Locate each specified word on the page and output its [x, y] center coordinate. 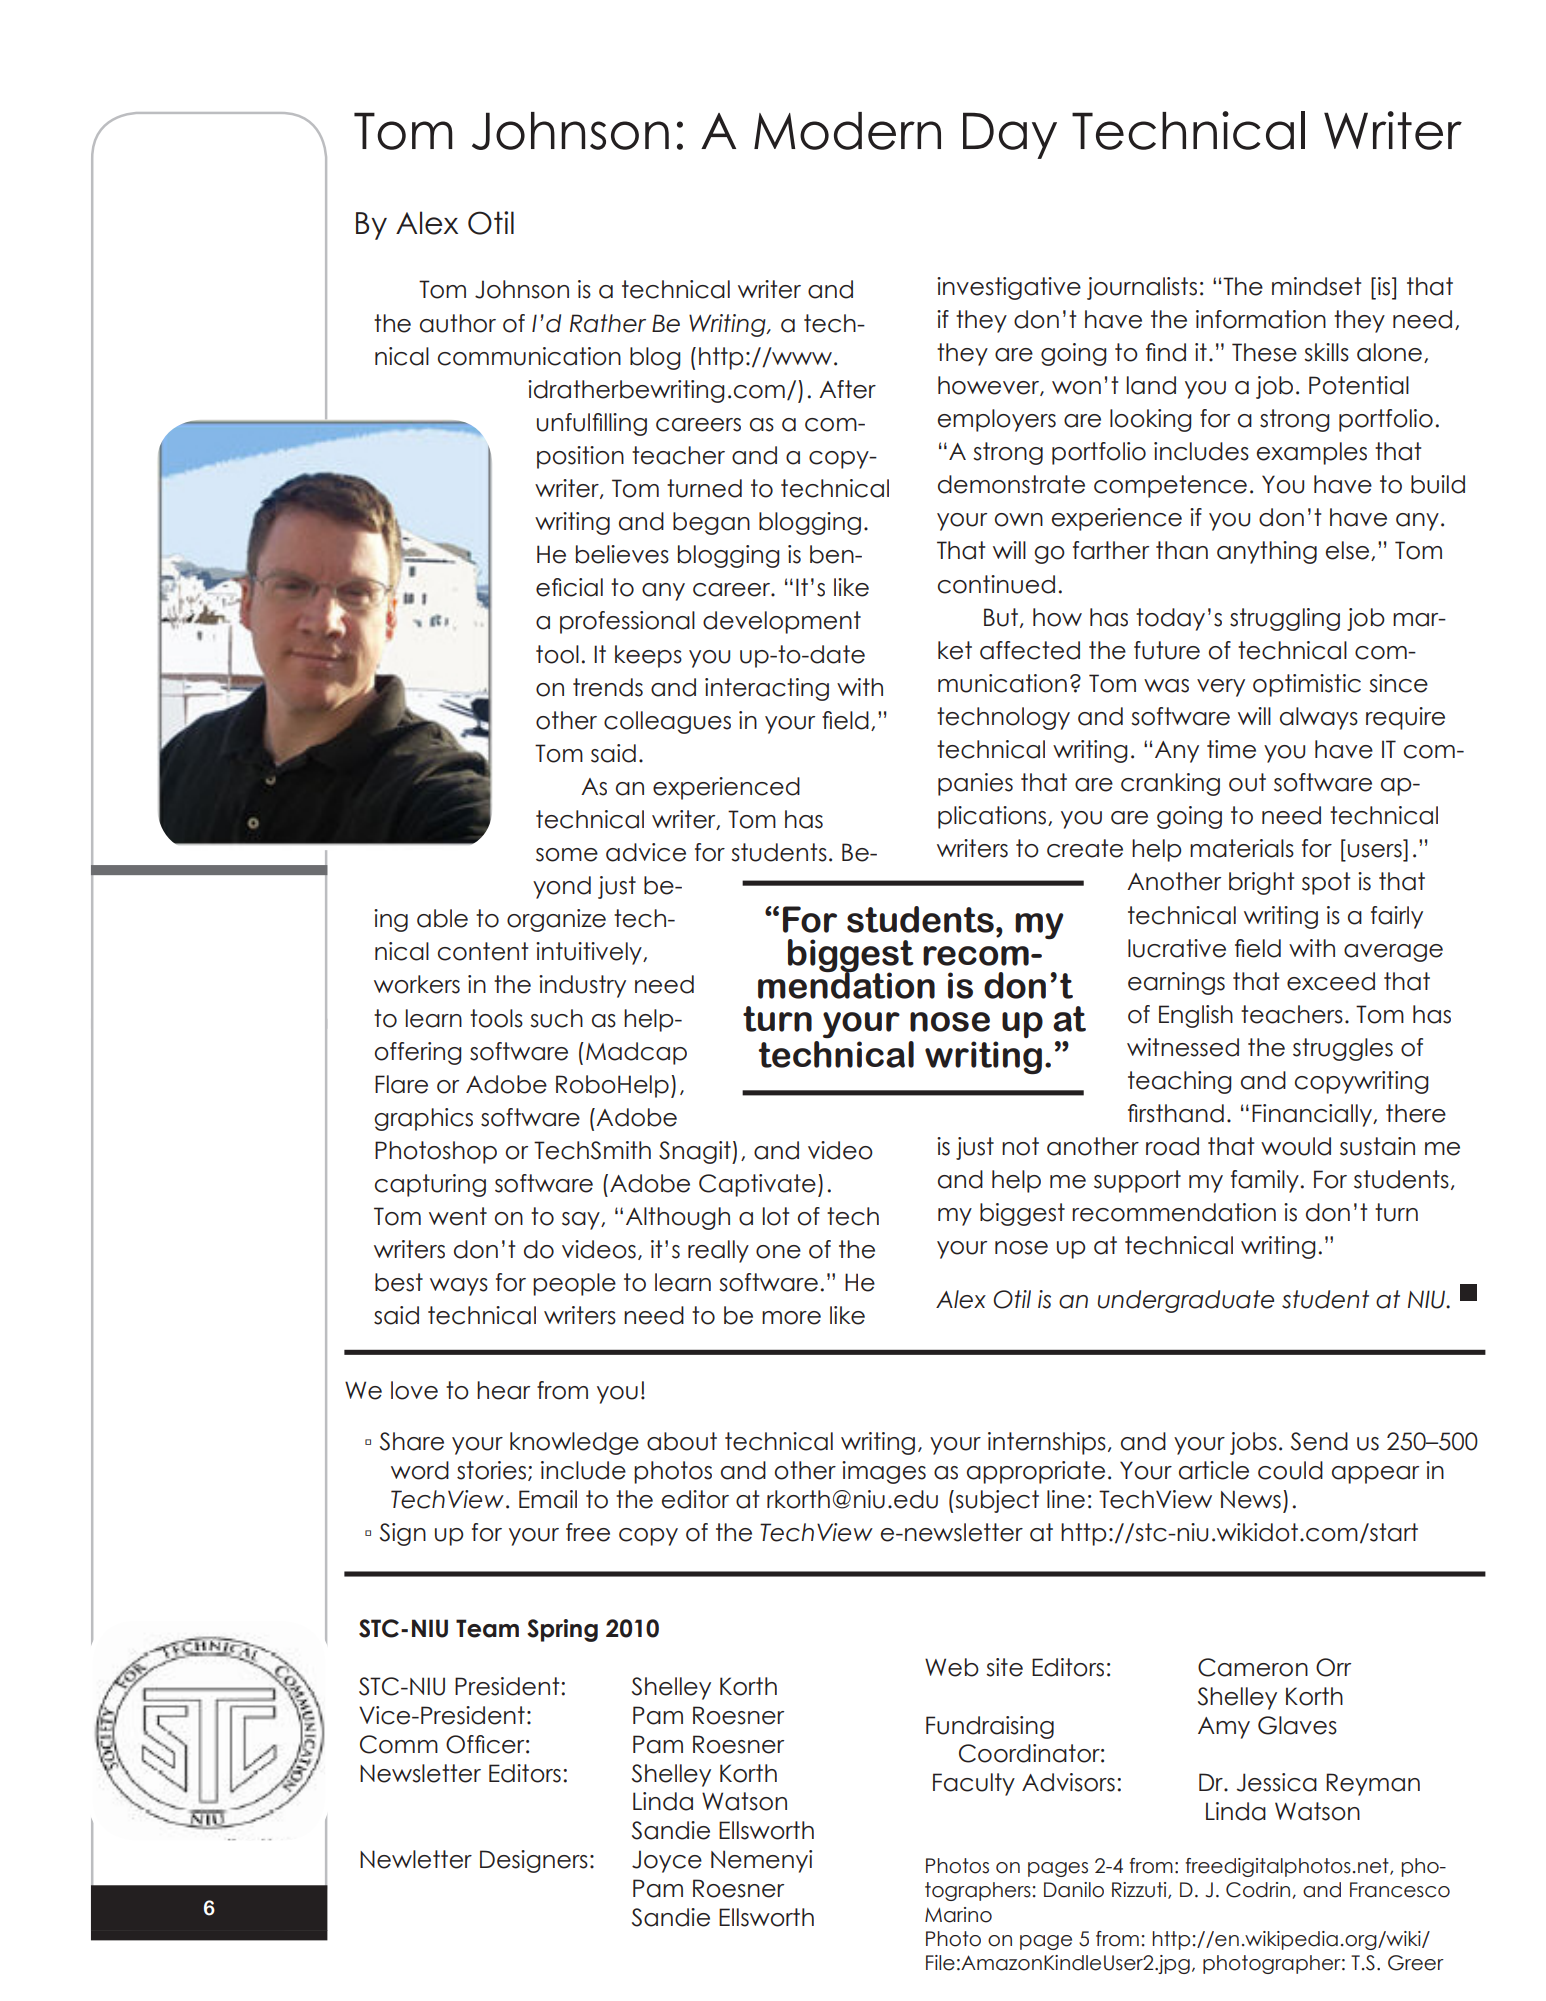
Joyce [667, 1861]
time [1231, 749]
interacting [767, 689]
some [567, 855]
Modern [847, 131]
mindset [1316, 286]
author [458, 323]
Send [1319, 1441]
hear [503, 1390]
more [791, 1318]
